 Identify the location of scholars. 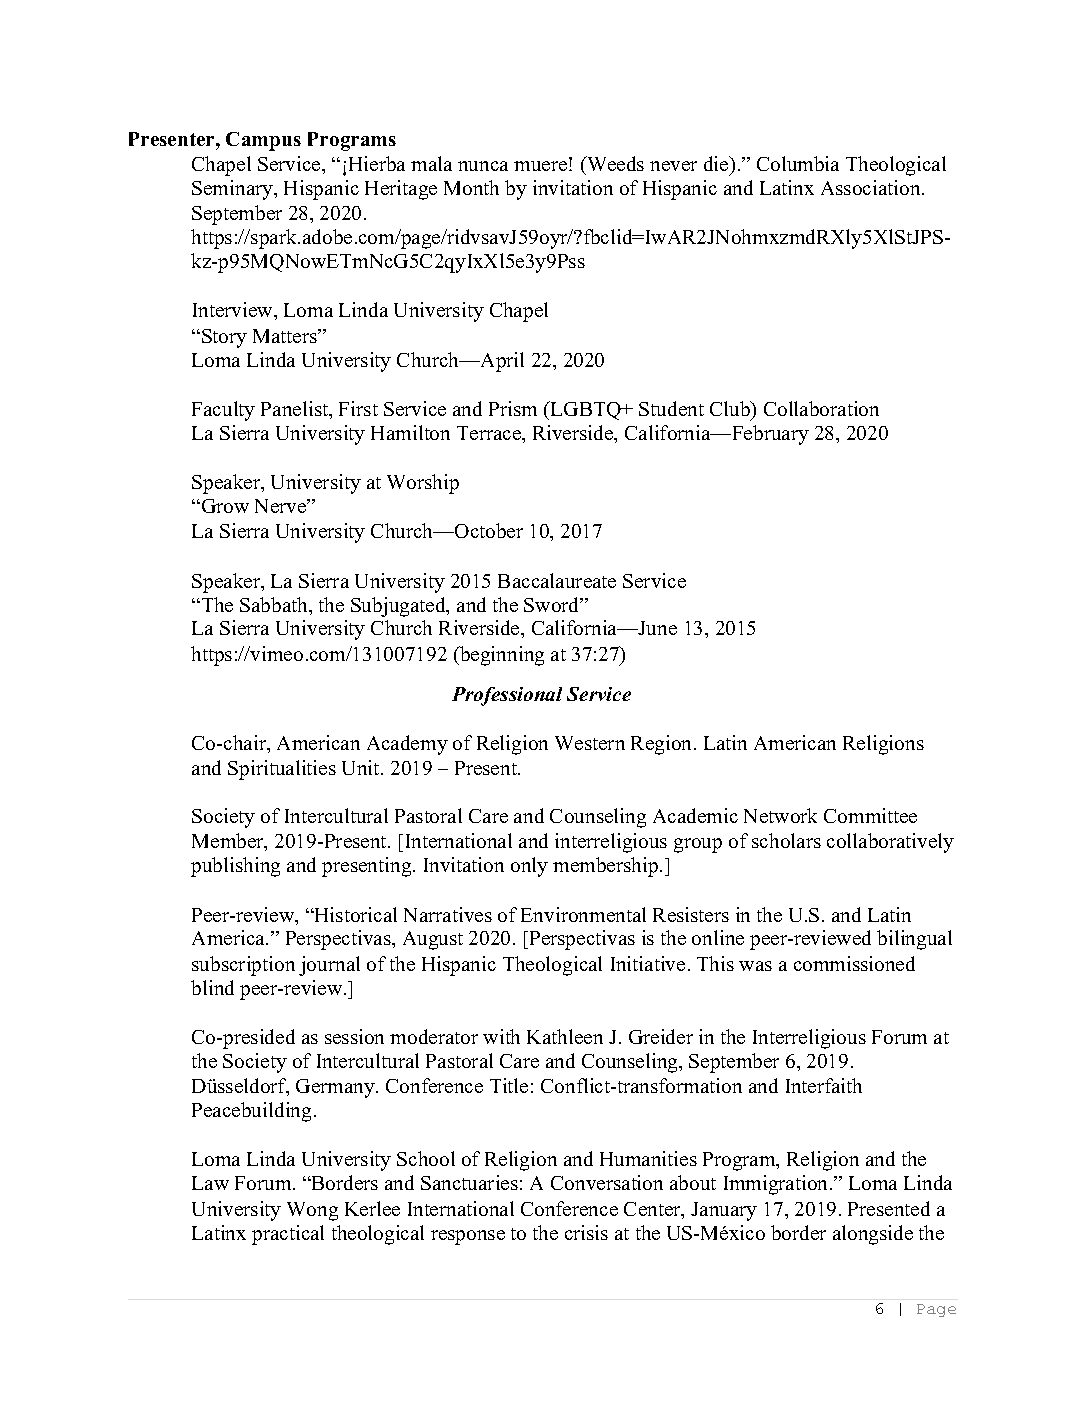
(786, 840).
